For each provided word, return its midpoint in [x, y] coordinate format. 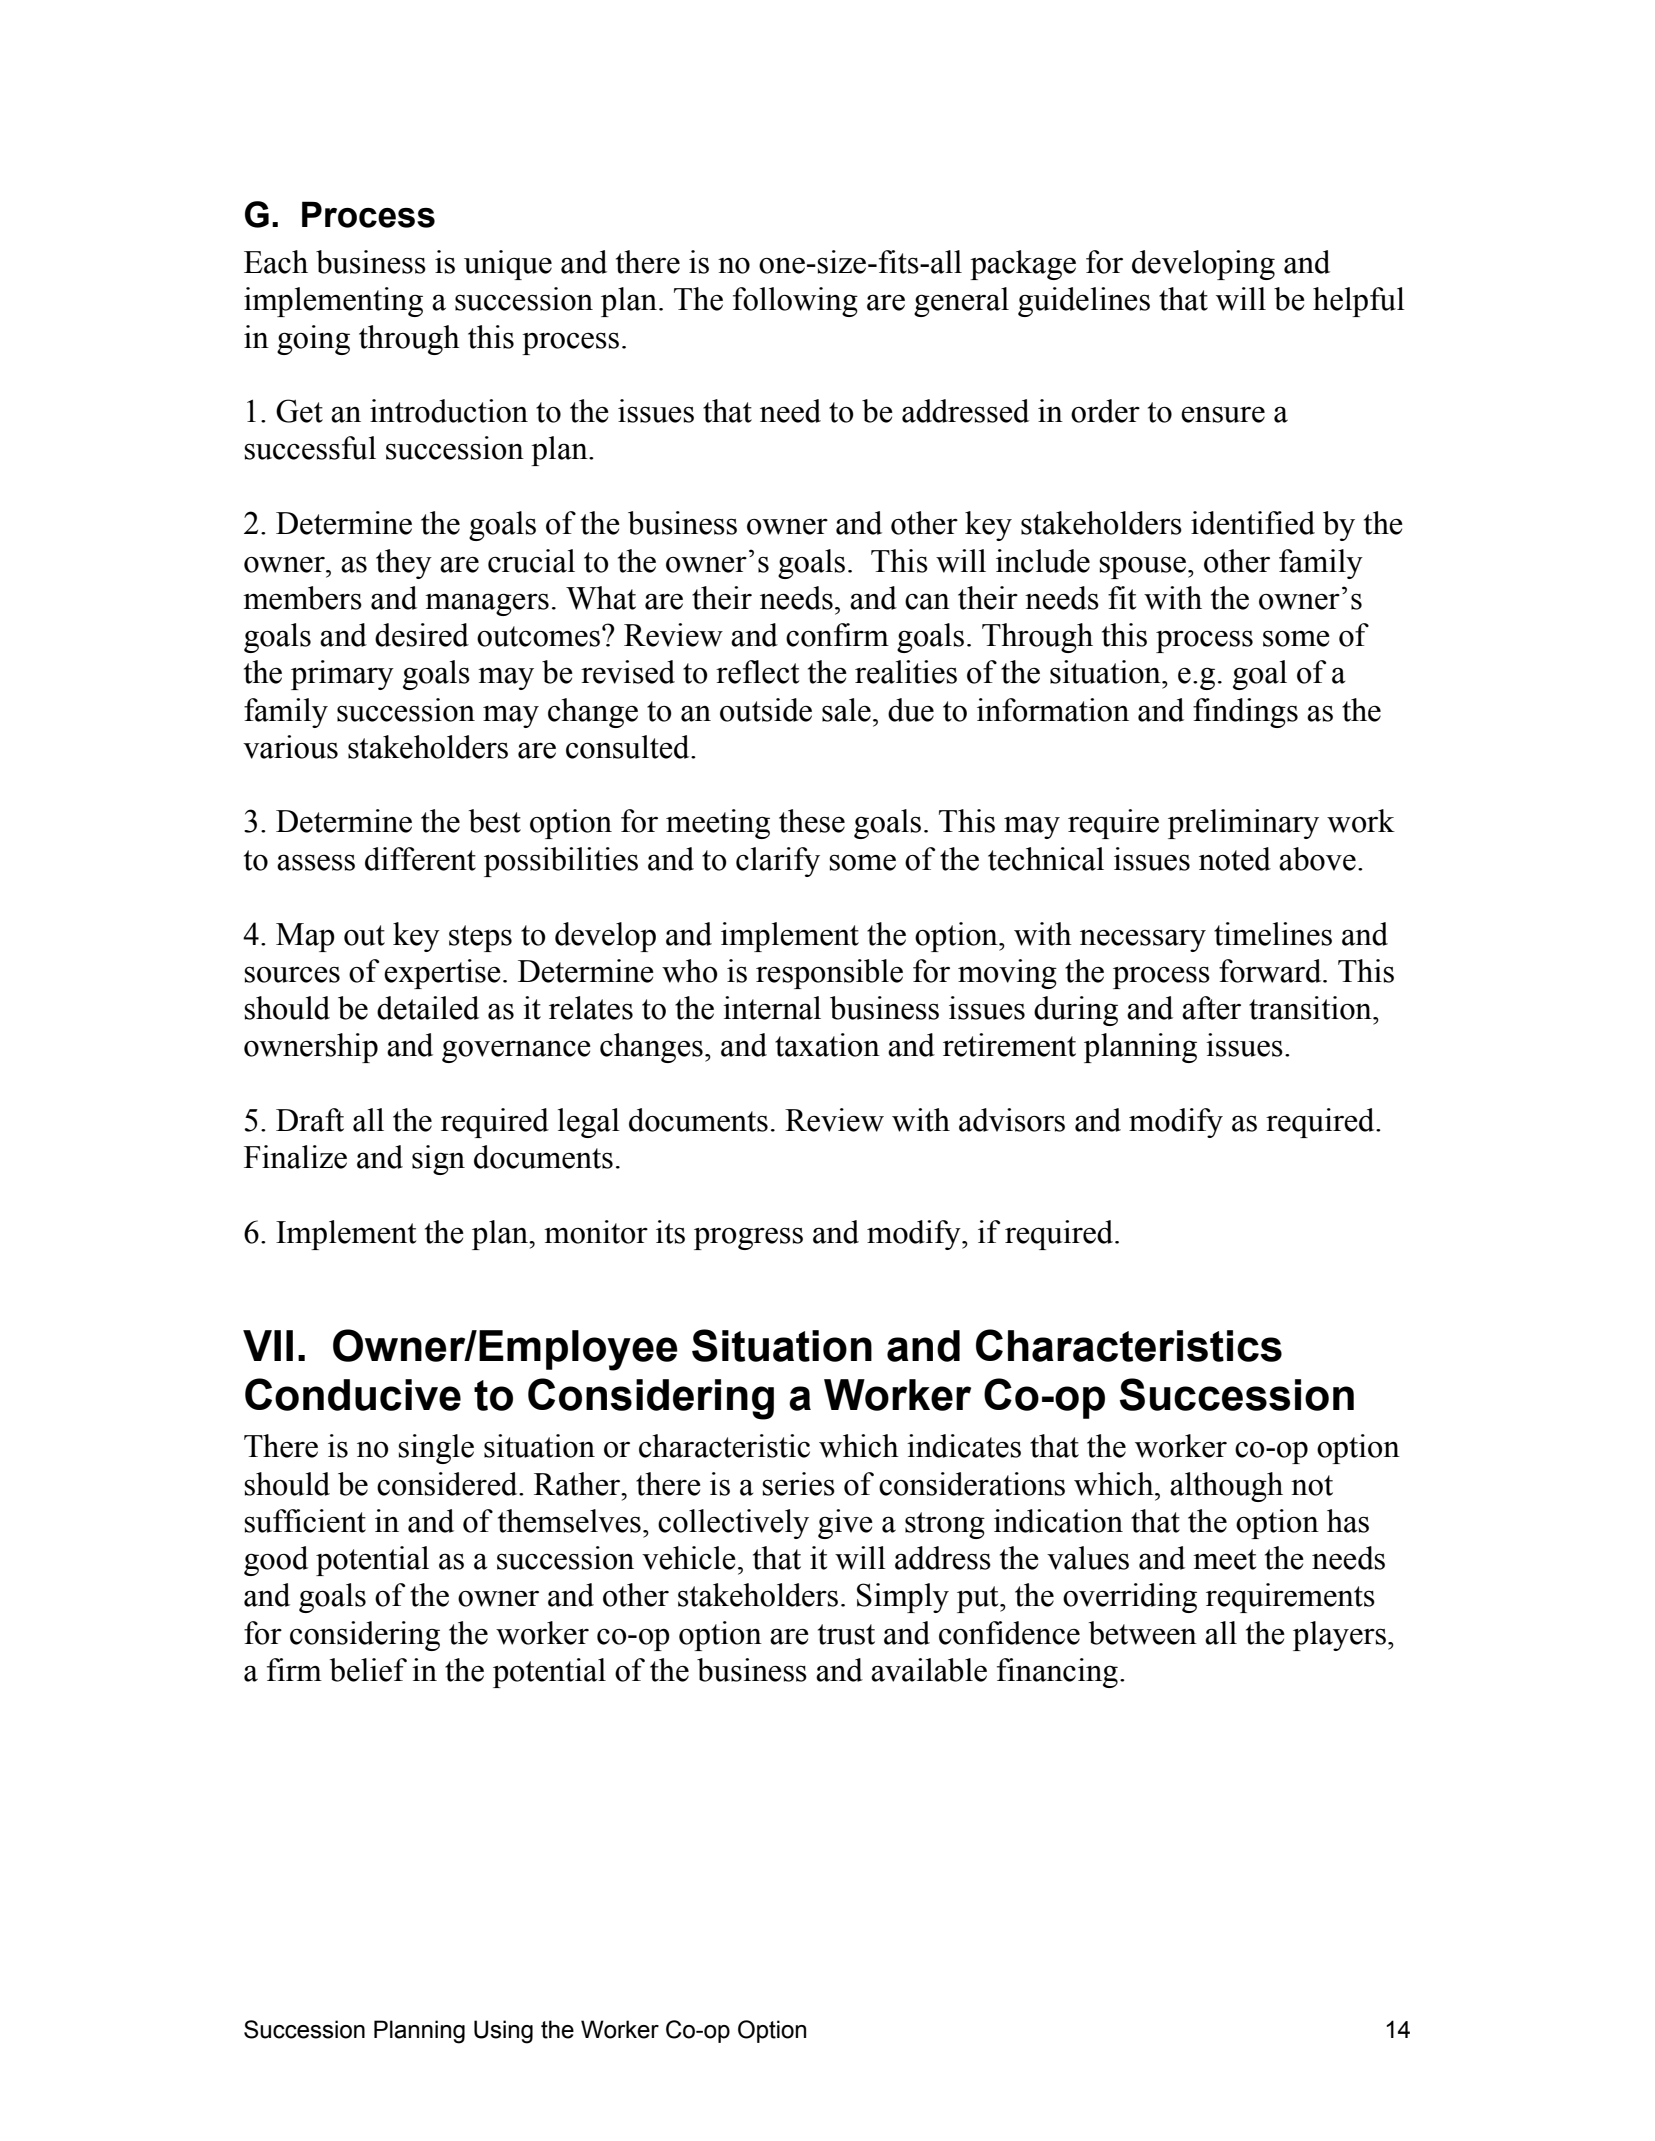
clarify [778, 862]
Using [503, 2032]
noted [1235, 859]
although [1226, 1487]
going [313, 340]
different [420, 859]
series [799, 1484]
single [436, 1449]
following [795, 302]
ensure [1223, 414]
